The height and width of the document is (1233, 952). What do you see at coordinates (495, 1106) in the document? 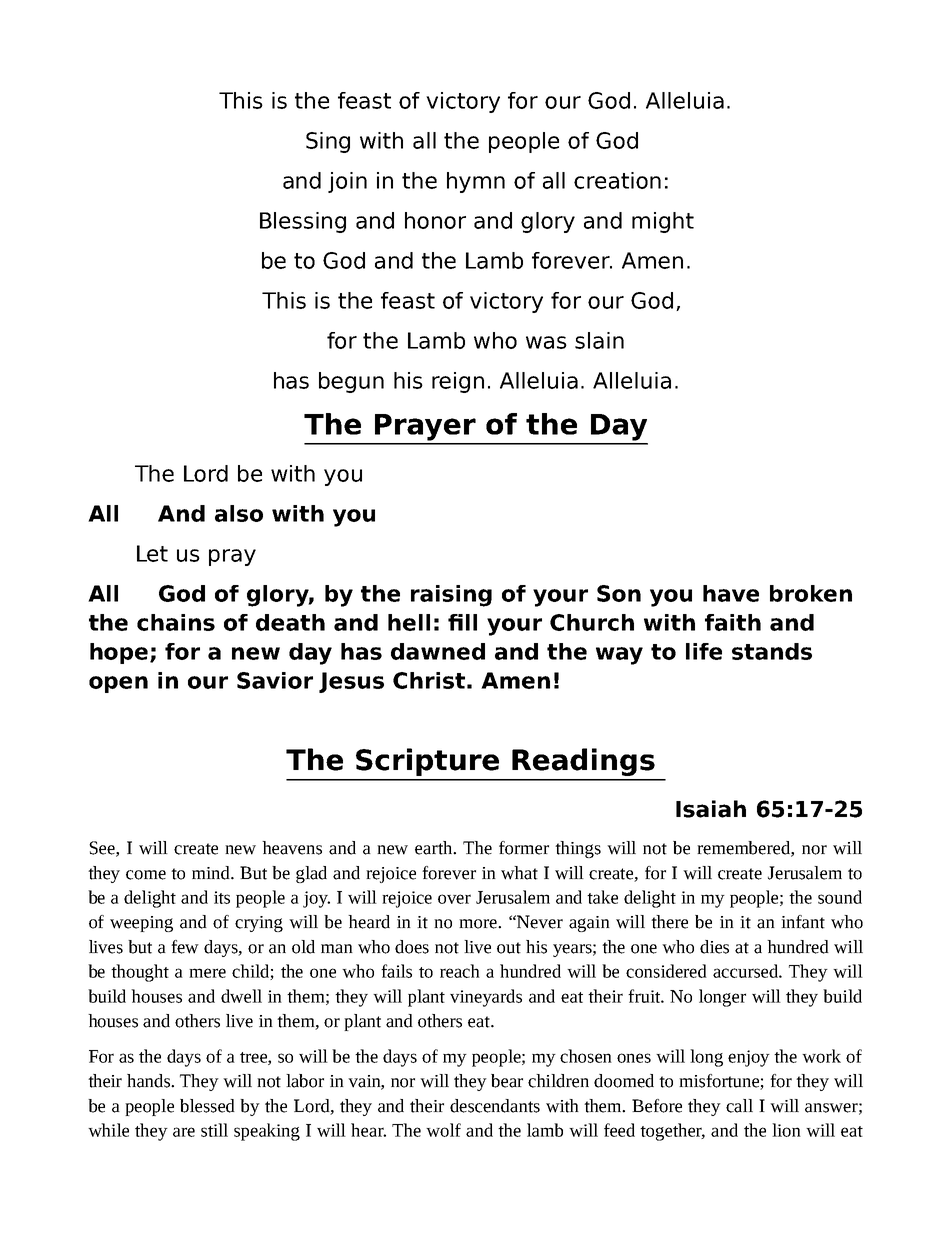
I see `descendants` at bounding box center [495, 1106].
